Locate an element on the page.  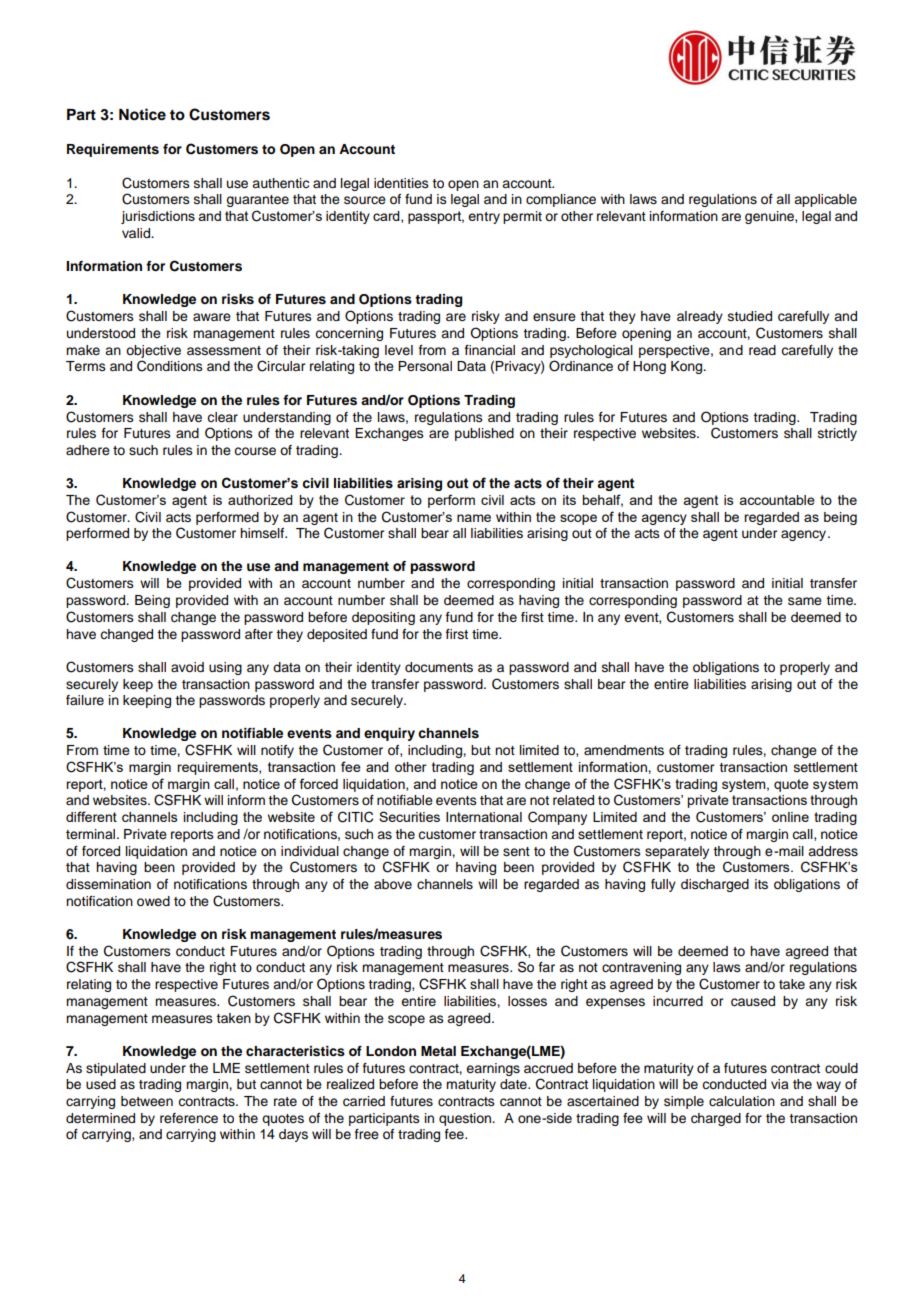
name is located at coordinates (474, 518).
